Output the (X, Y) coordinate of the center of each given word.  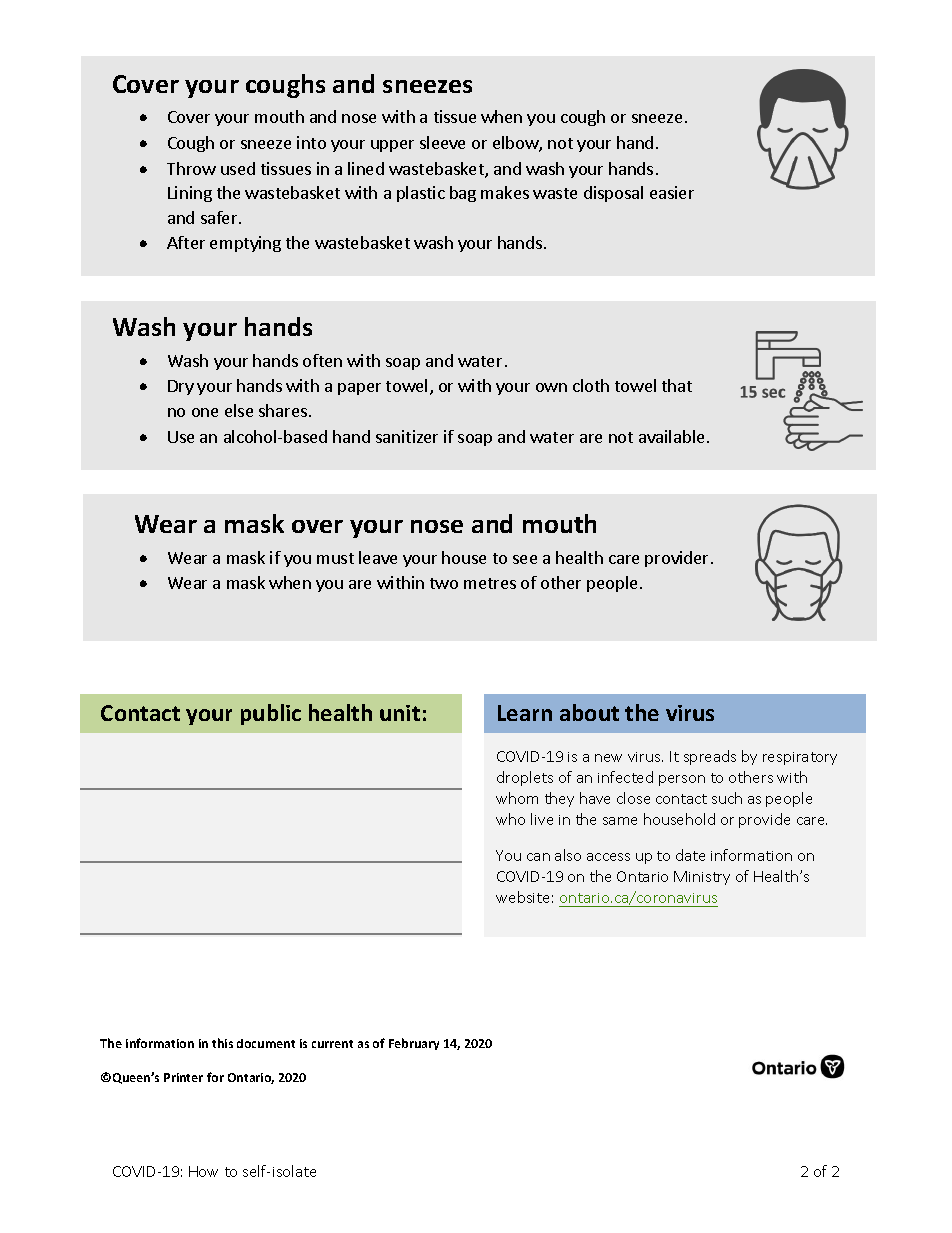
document (266, 1043)
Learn (525, 713)
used (238, 168)
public (271, 714)
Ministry (702, 878)
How (203, 1171)
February (414, 1044)
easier (672, 192)
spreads (710, 757)
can (538, 857)
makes (505, 192)
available (671, 436)
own (551, 387)
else (239, 410)
